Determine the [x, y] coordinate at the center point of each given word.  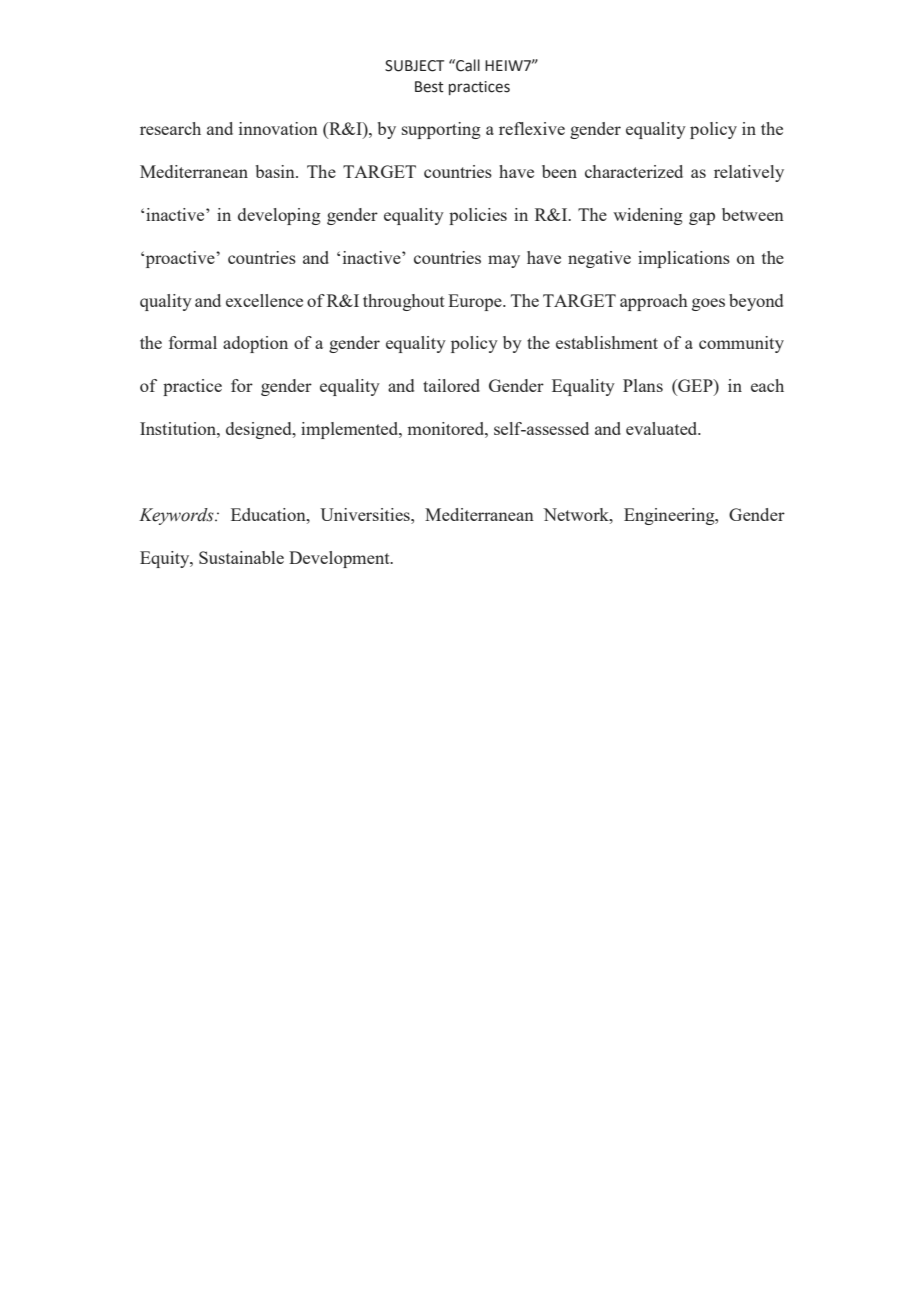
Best [429, 87]
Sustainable [241, 557]
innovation [278, 128]
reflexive [532, 128]
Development [340, 559]
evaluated [663, 428]
